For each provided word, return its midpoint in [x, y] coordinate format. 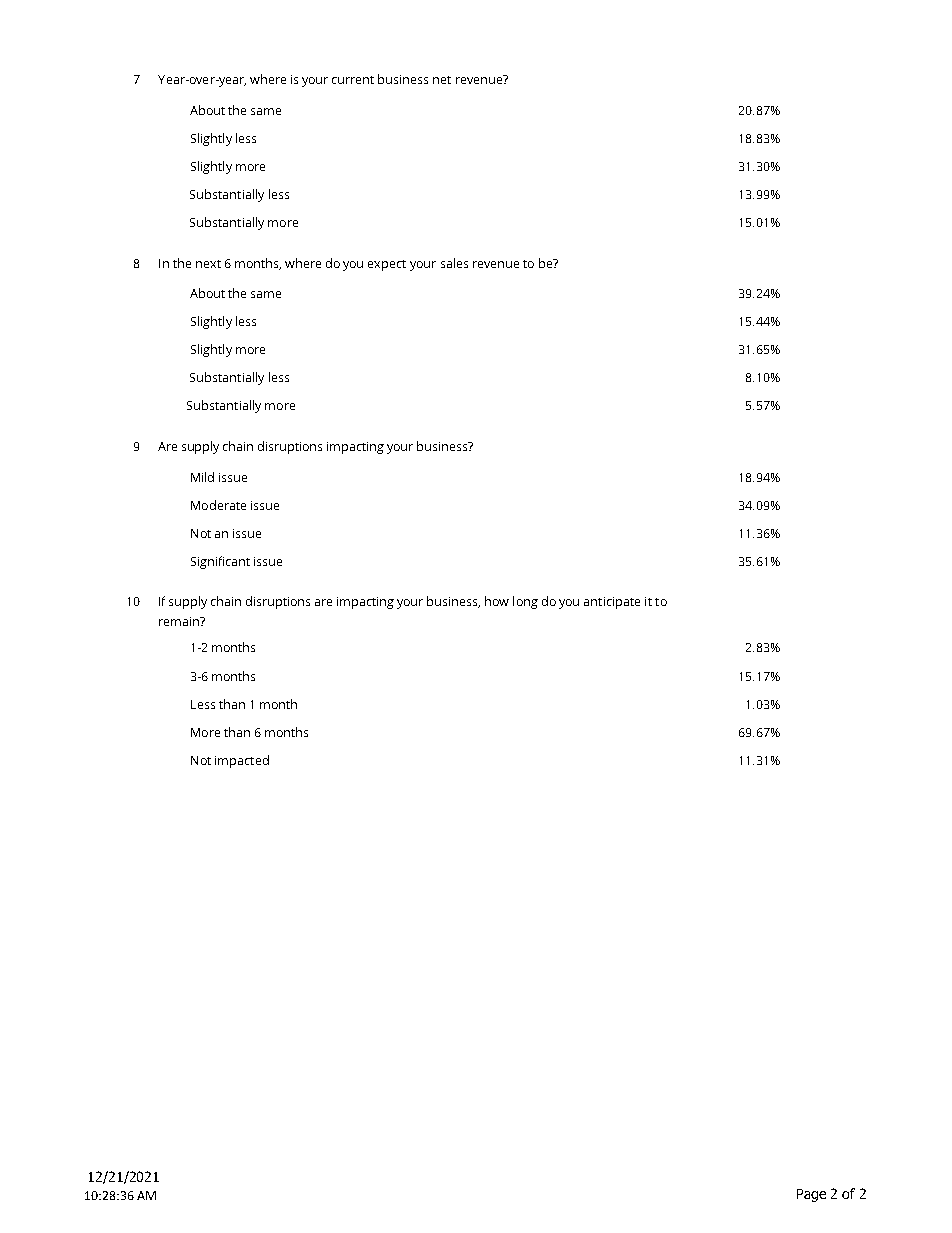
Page [811, 1195]
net [442, 80]
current [353, 80]
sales [454, 263]
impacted [242, 761]
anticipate [612, 603]
